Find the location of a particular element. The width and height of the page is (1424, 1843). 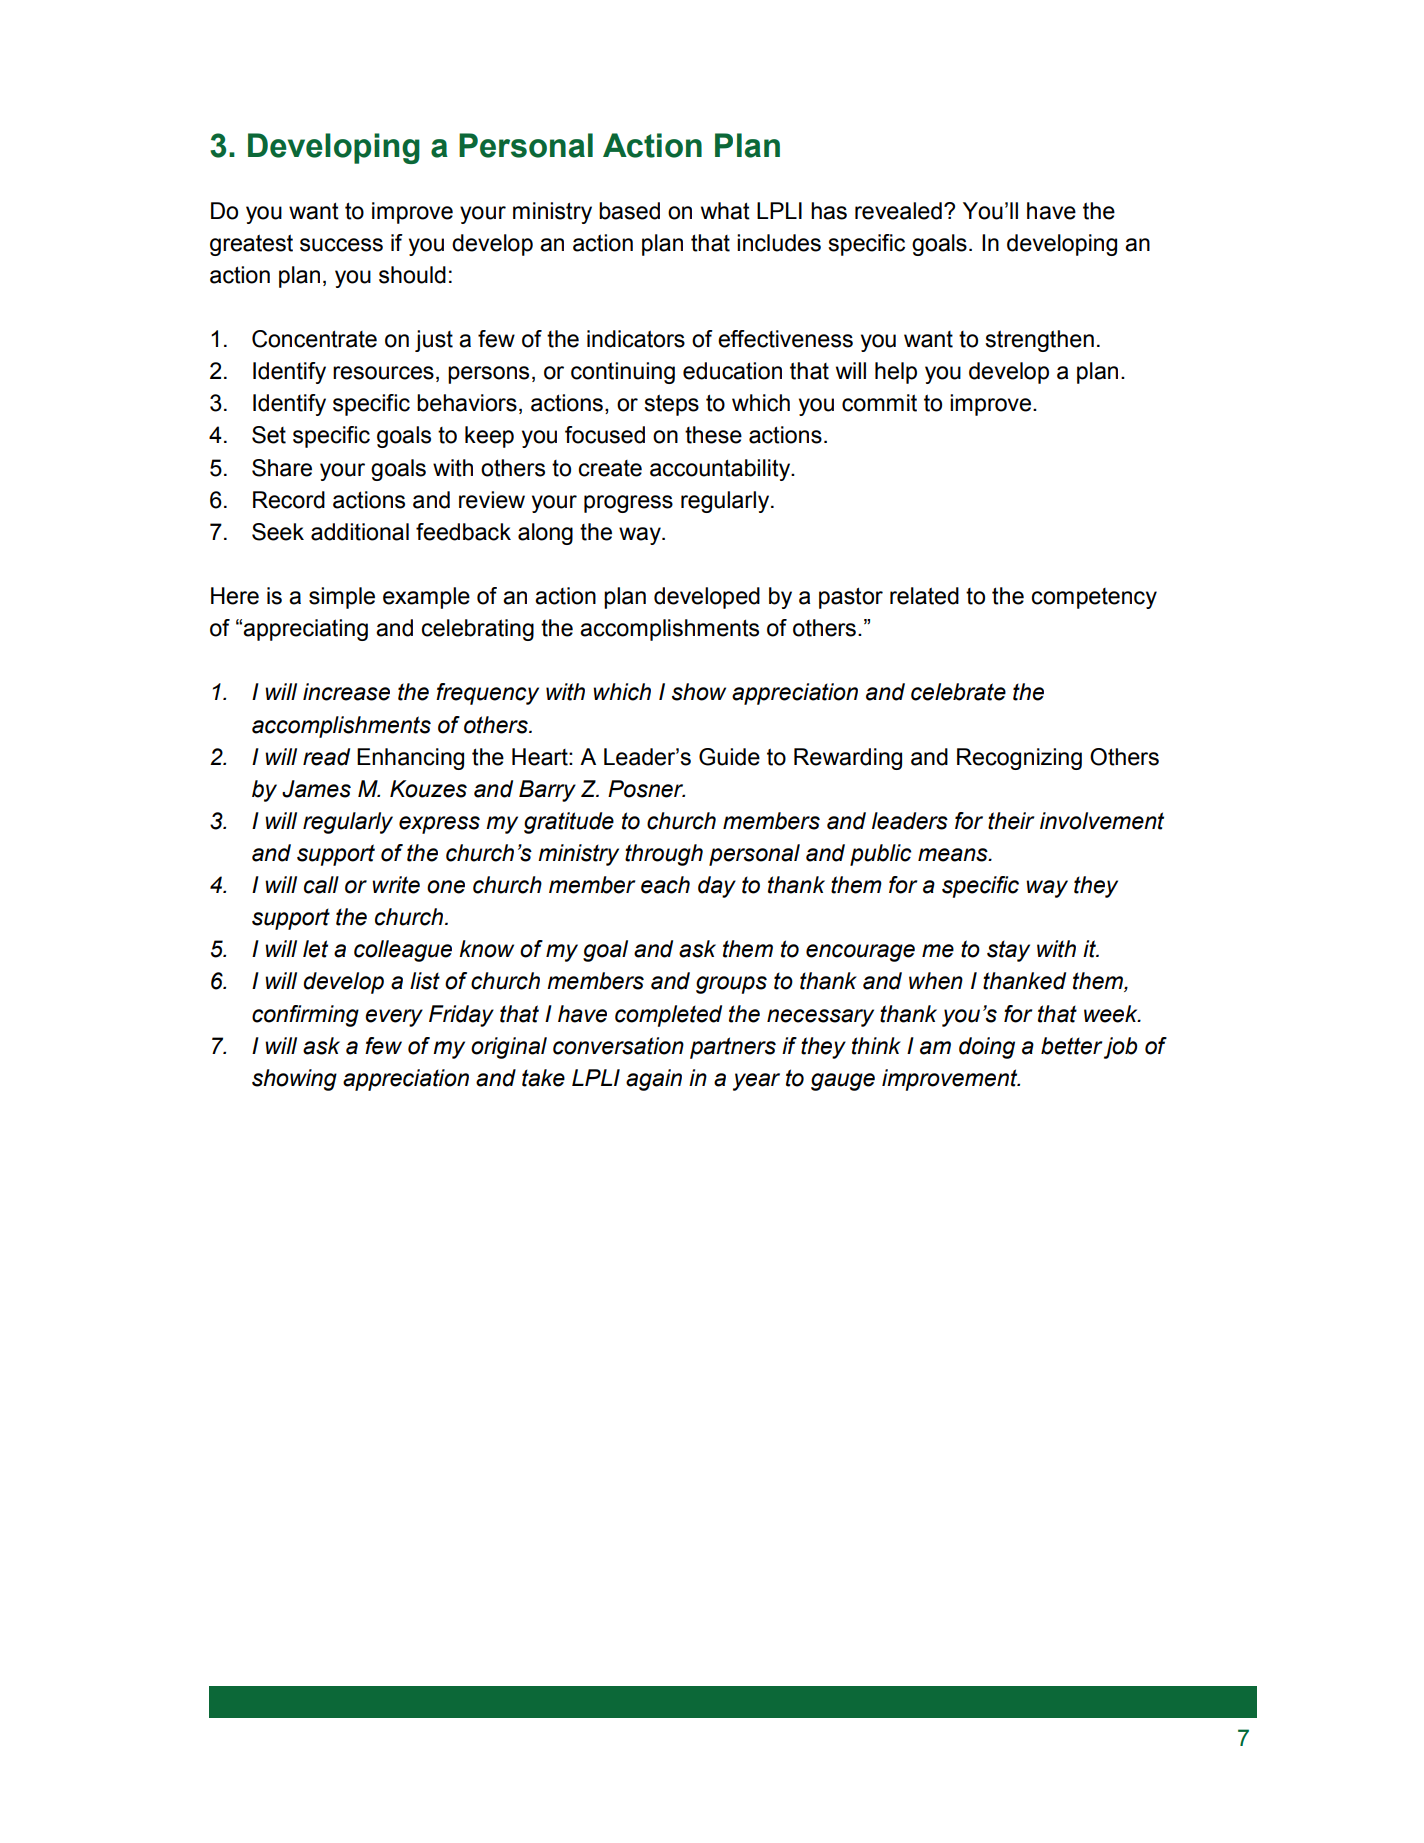

confirming is located at coordinates (305, 1016).
